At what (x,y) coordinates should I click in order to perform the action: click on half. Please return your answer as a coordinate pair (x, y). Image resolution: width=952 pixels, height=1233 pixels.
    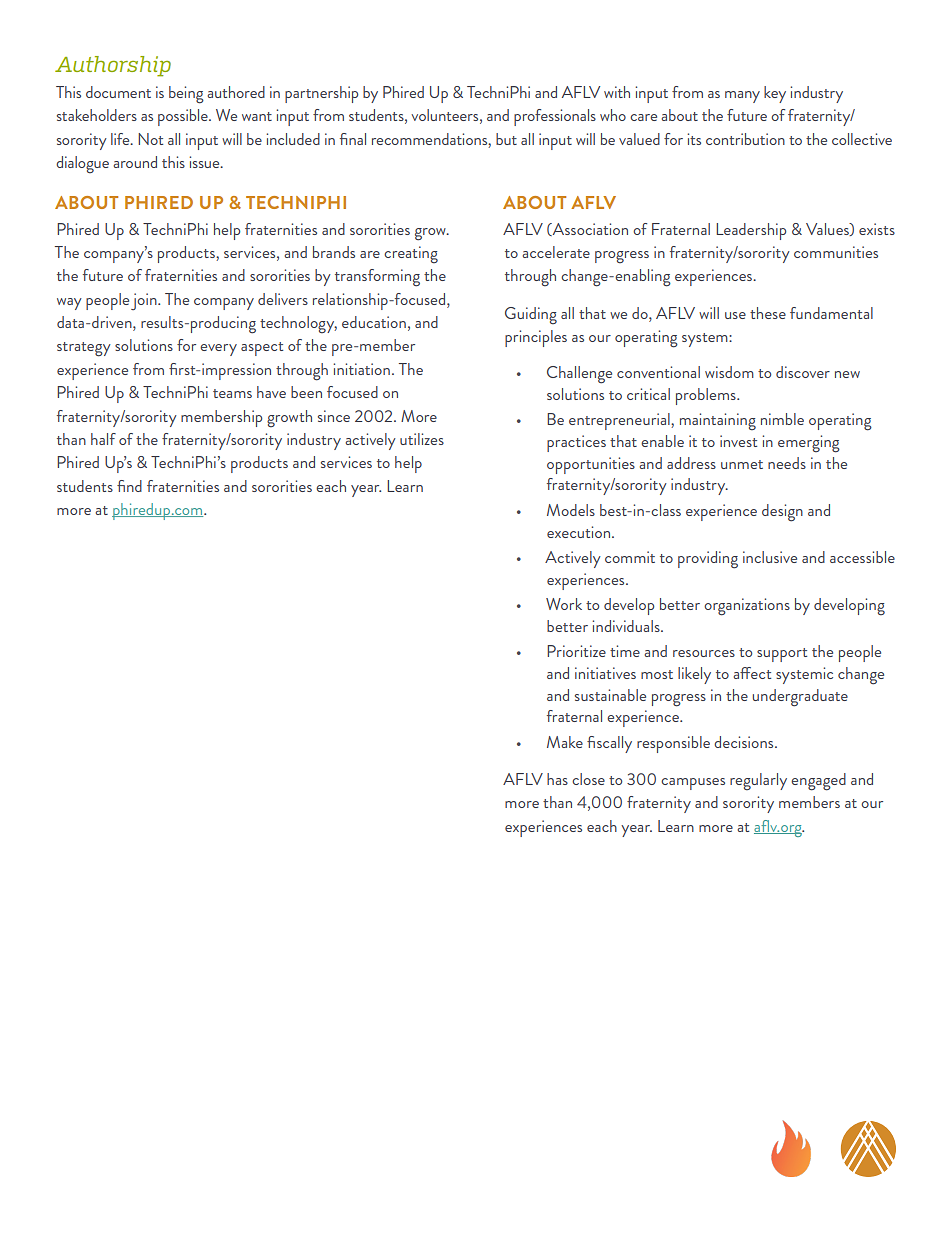
    Looking at the image, I should click on (103, 439).
